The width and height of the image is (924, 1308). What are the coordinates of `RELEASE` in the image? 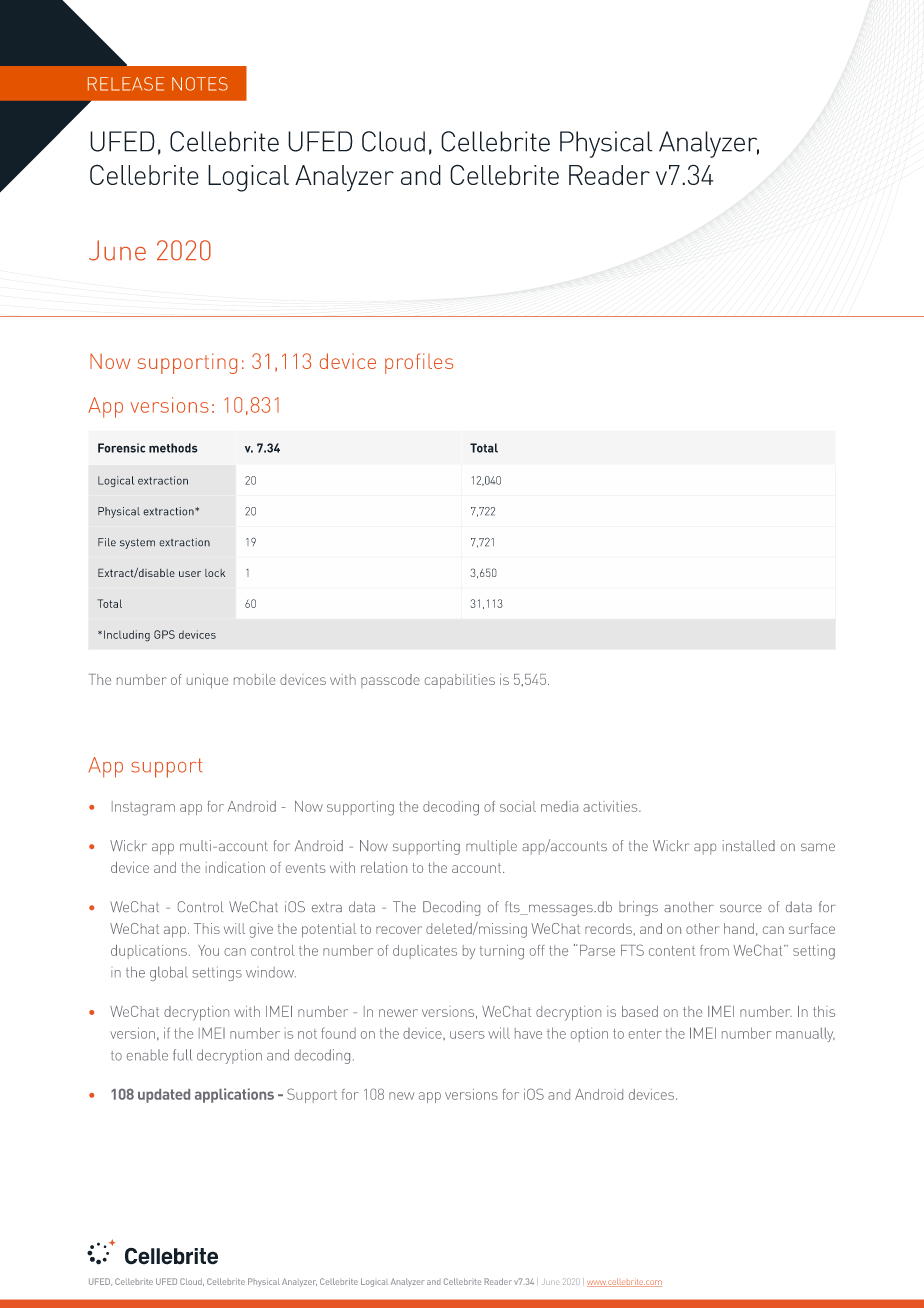 It's located at (126, 84).
